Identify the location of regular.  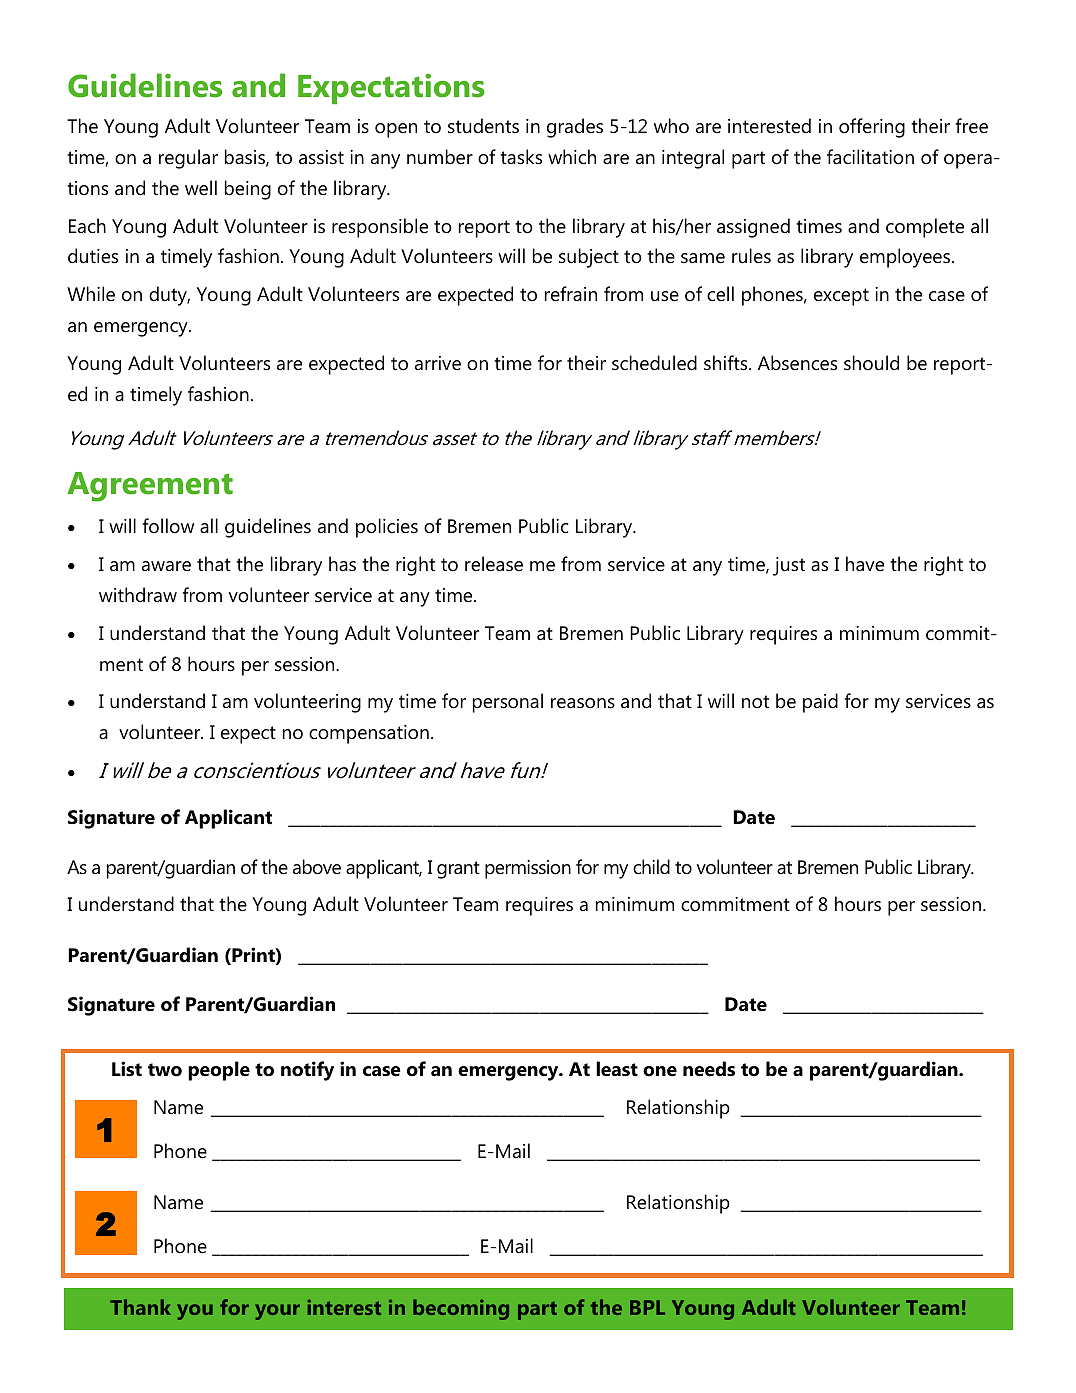
(188, 159).
